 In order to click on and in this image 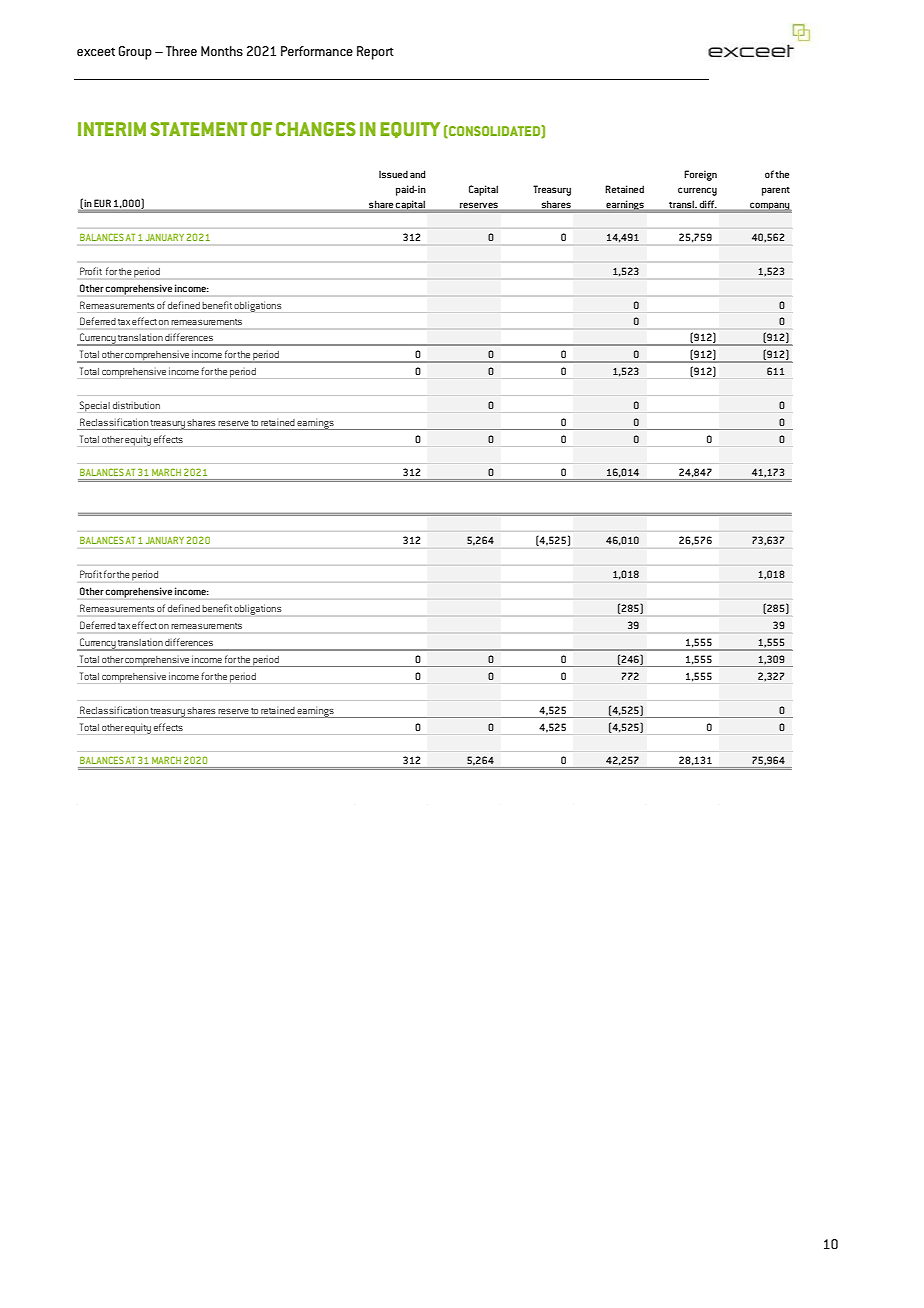, I will do `click(417, 174)`.
